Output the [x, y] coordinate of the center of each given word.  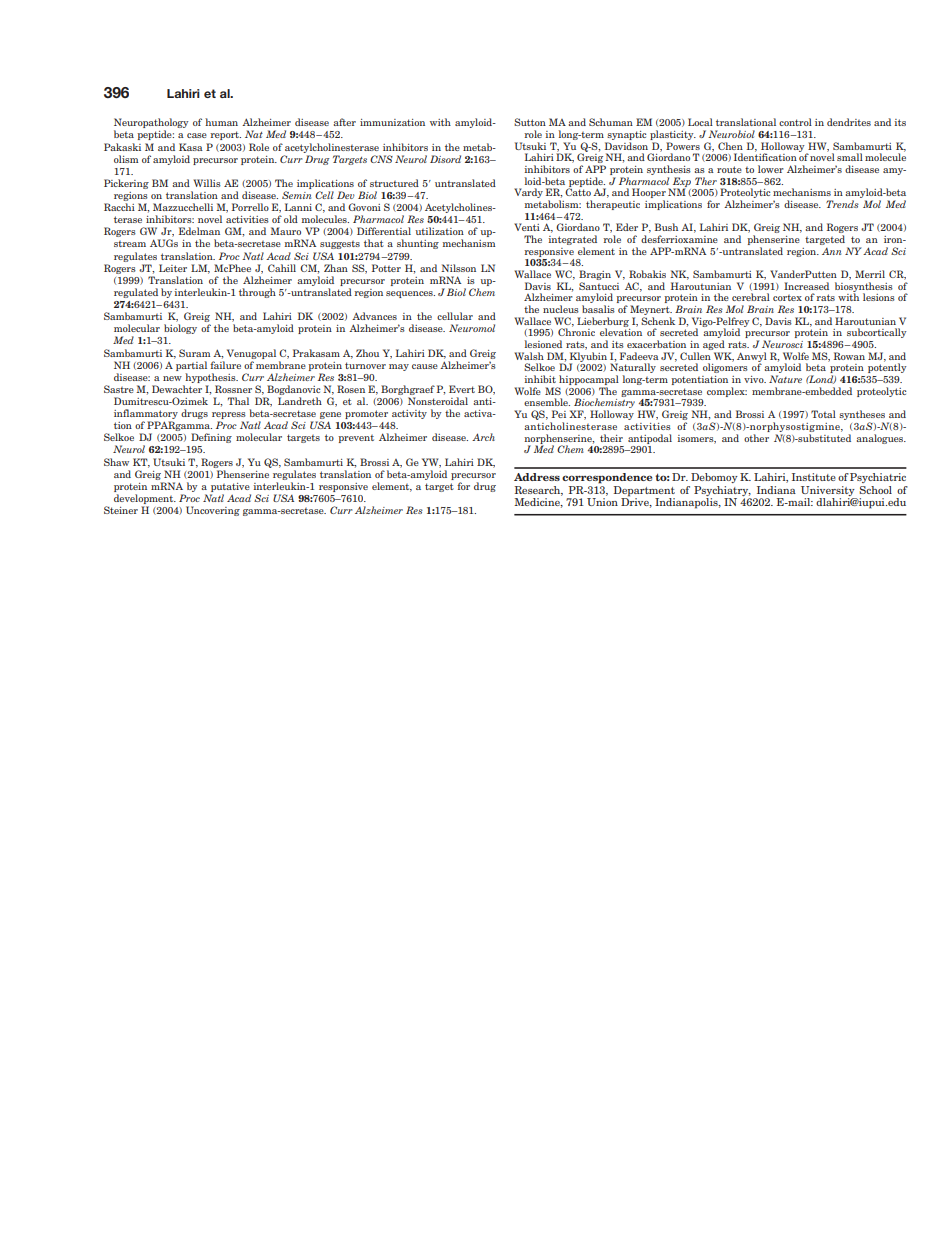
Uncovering [213, 511]
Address [537, 477]
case [197, 135]
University [828, 491]
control [795, 122]
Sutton [530, 122]
